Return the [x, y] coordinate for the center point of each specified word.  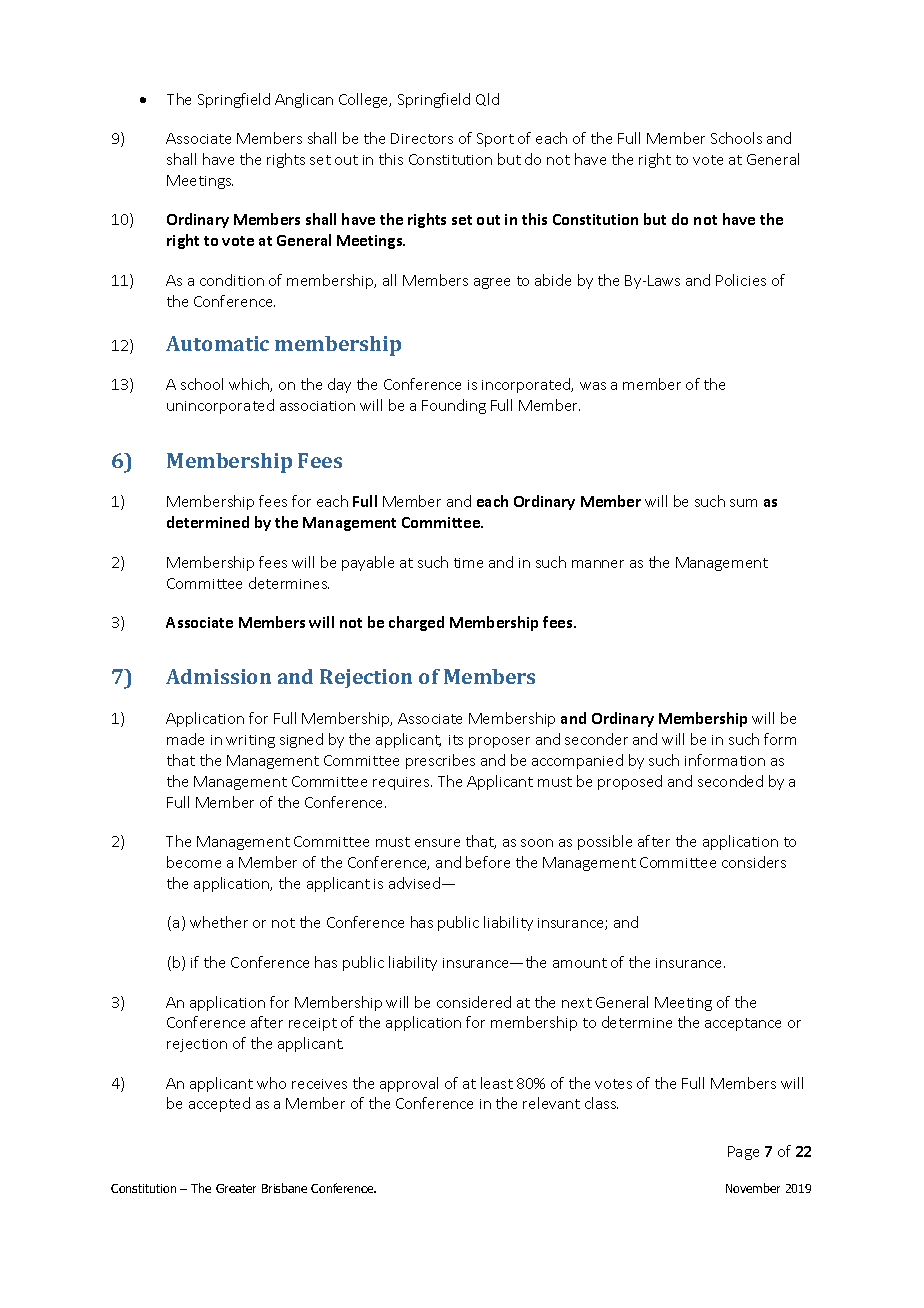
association [317, 406]
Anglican [304, 100]
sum [743, 503]
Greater [236, 1188]
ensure [437, 843]
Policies [741, 280]
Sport [495, 140]
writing [250, 741]
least [497, 1083]
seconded [730, 781]
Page [743, 1153]
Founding [454, 406]
